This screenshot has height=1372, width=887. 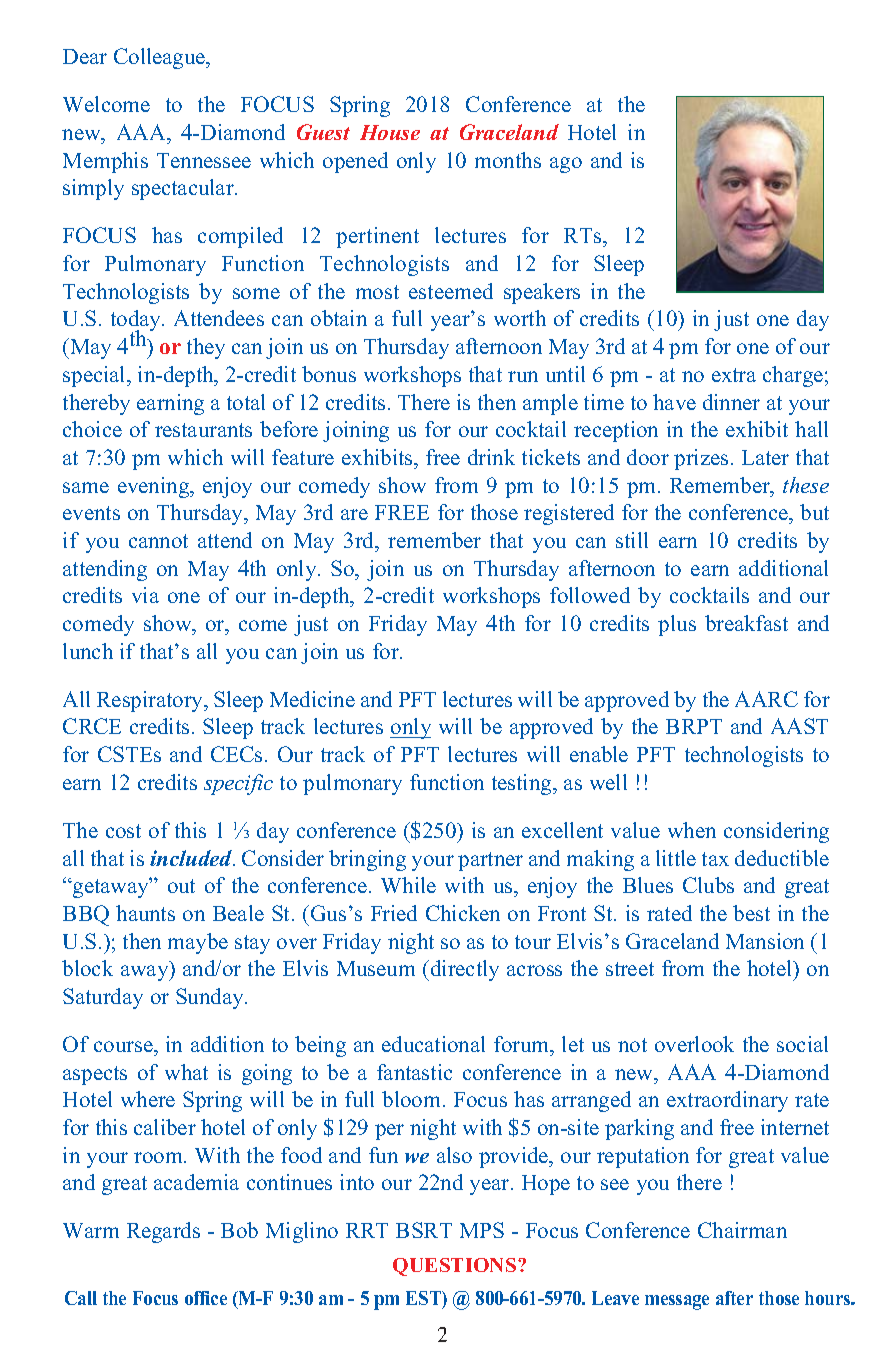 What do you see at coordinates (161, 58) in the screenshot?
I see `Colleague` at bounding box center [161, 58].
